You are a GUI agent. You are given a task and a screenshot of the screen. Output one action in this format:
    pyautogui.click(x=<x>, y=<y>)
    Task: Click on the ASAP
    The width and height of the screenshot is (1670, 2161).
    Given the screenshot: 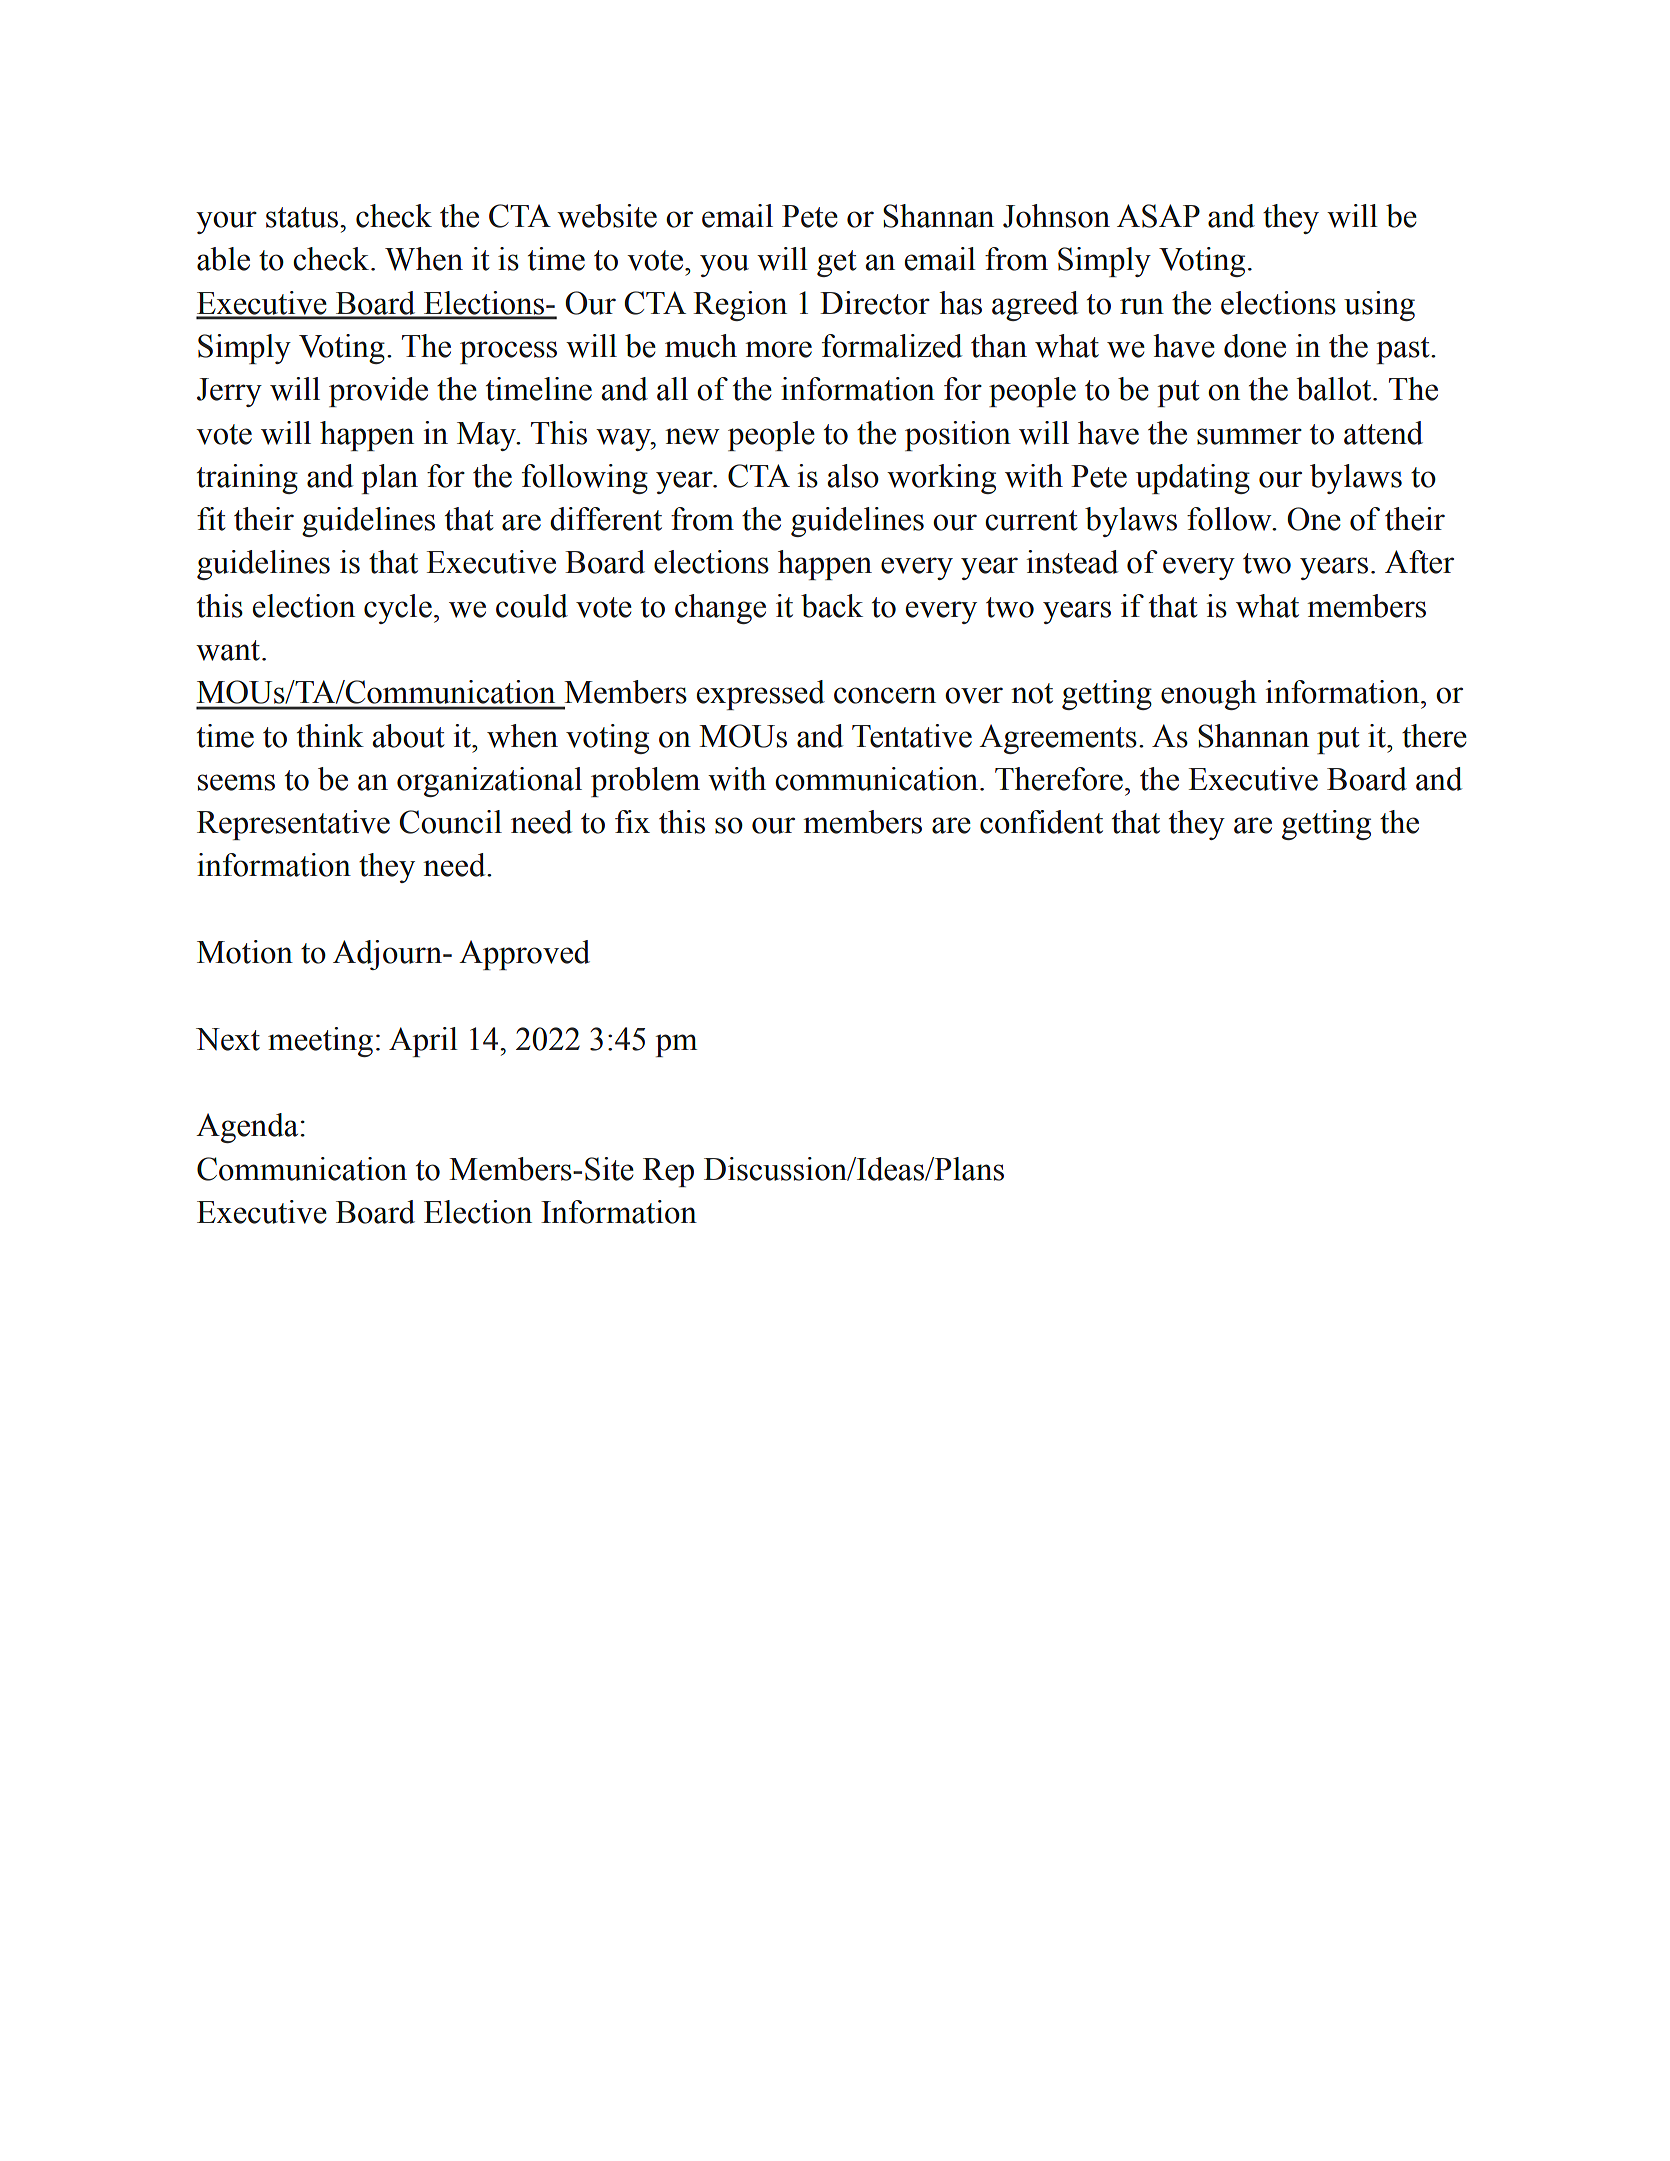 What is the action you would take?
    pyautogui.click(x=1158, y=216)
